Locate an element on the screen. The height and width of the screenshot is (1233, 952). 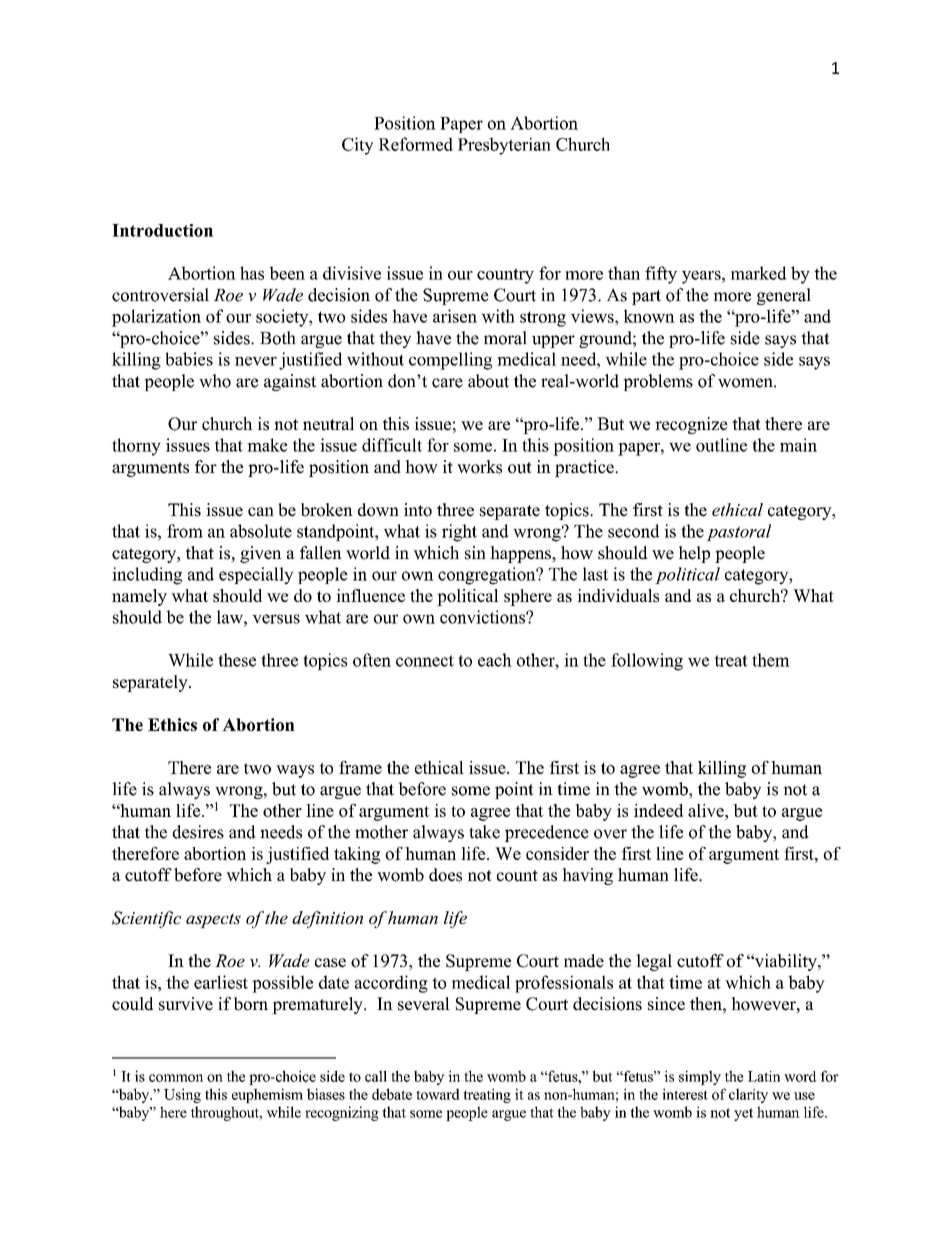
does is located at coordinates (445, 875).
